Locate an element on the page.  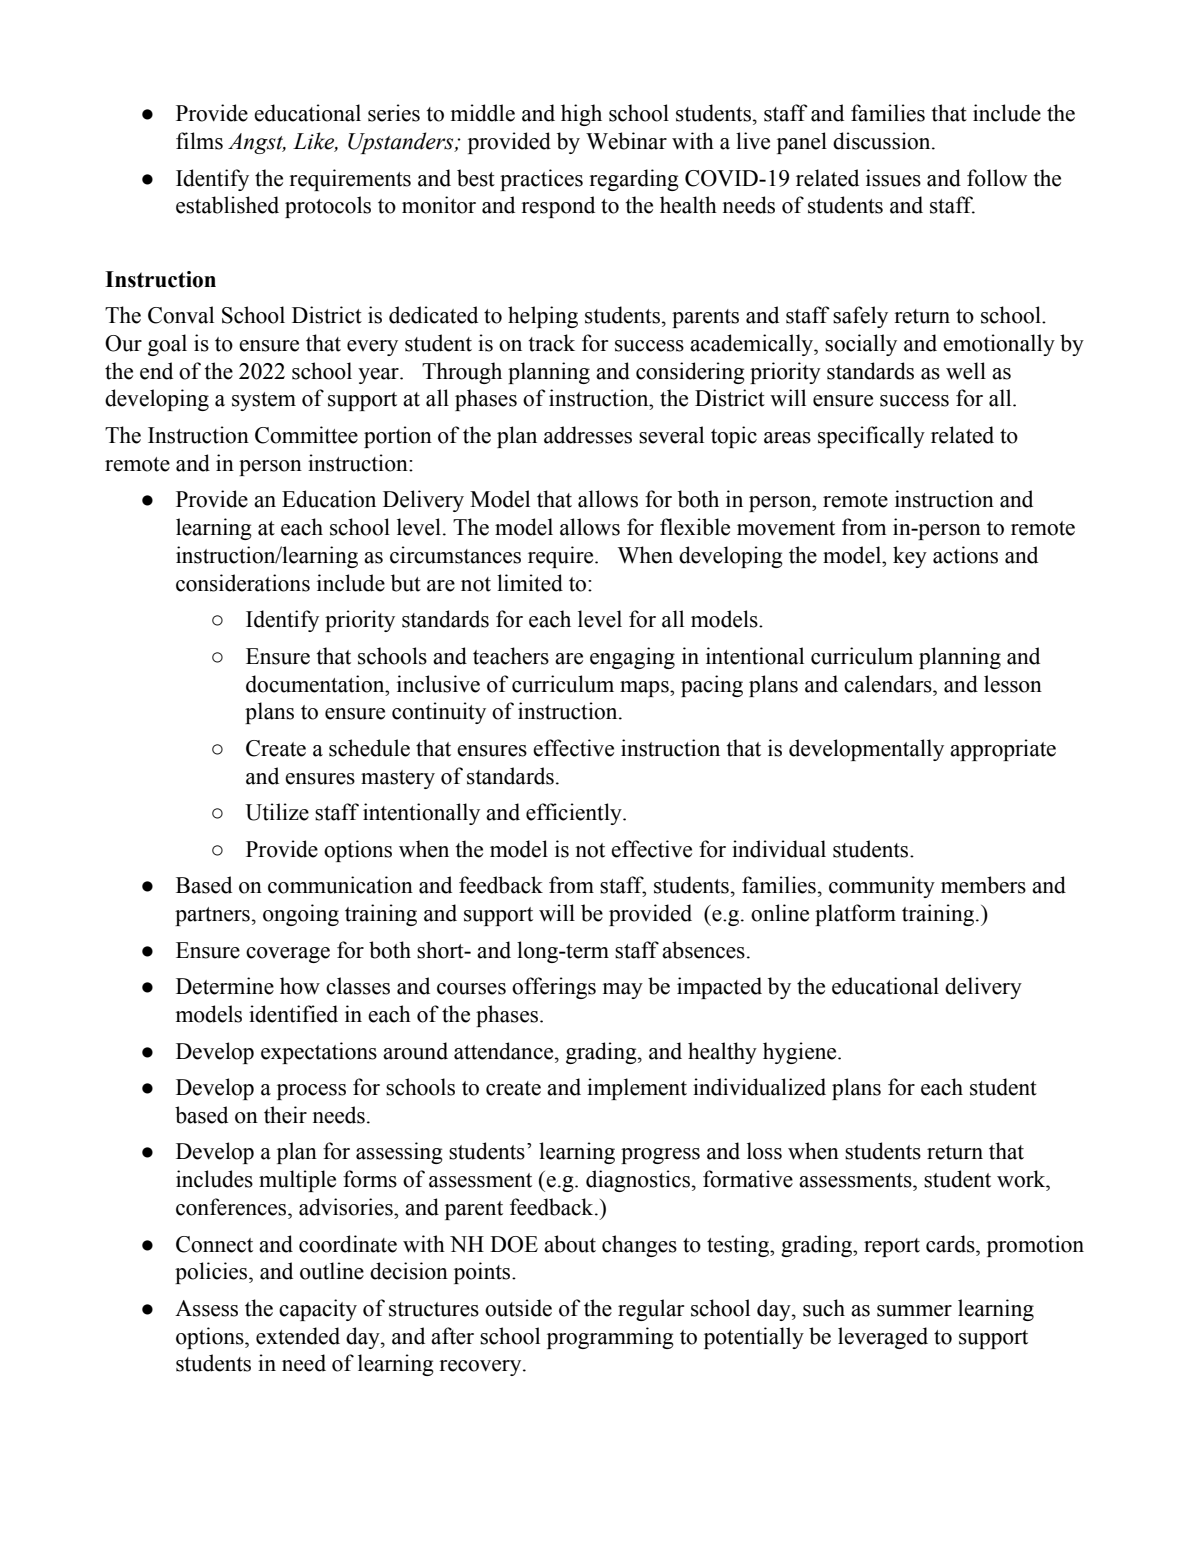
Angst is located at coordinates (257, 143).
